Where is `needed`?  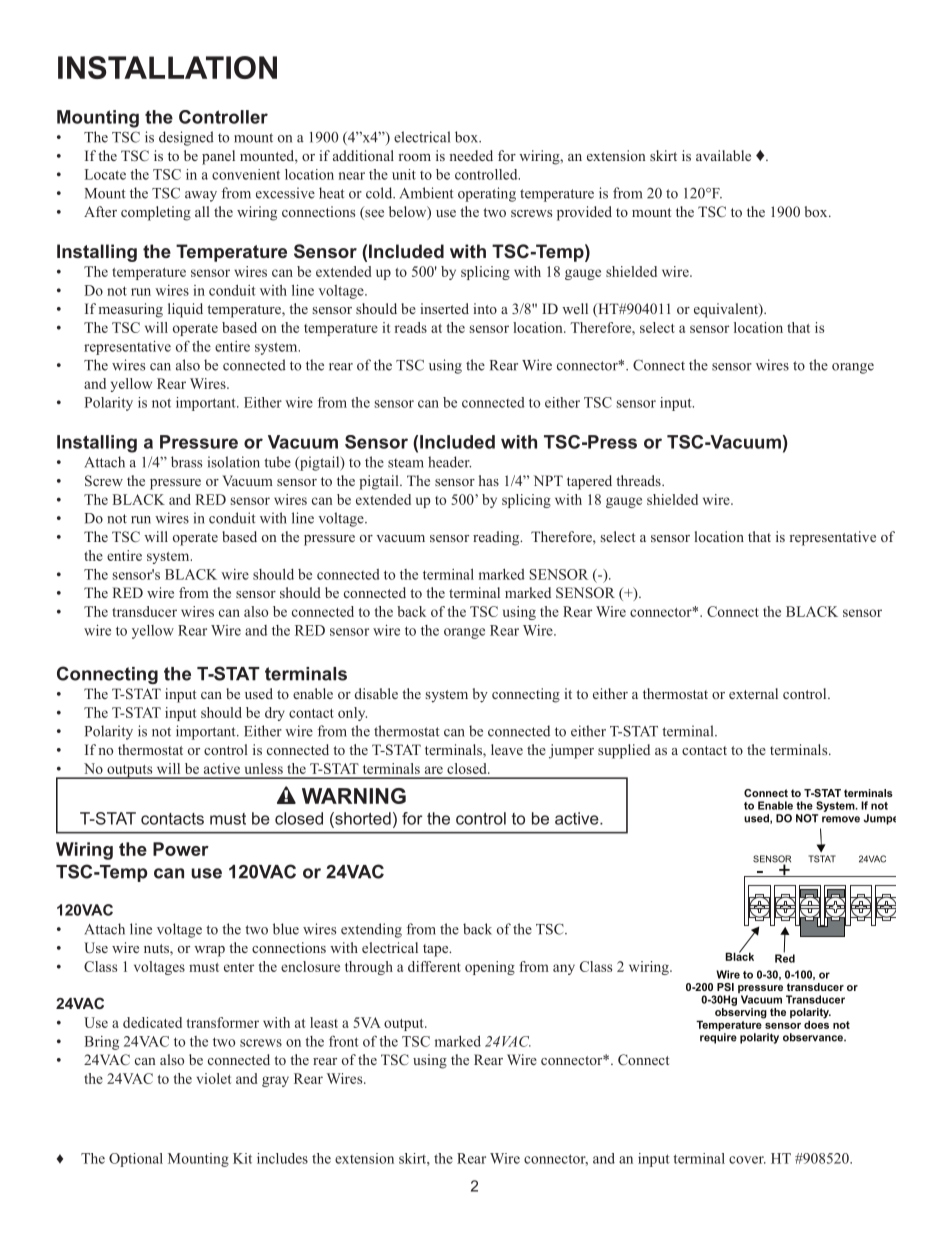
needed is located at coordinates (471, 155).
